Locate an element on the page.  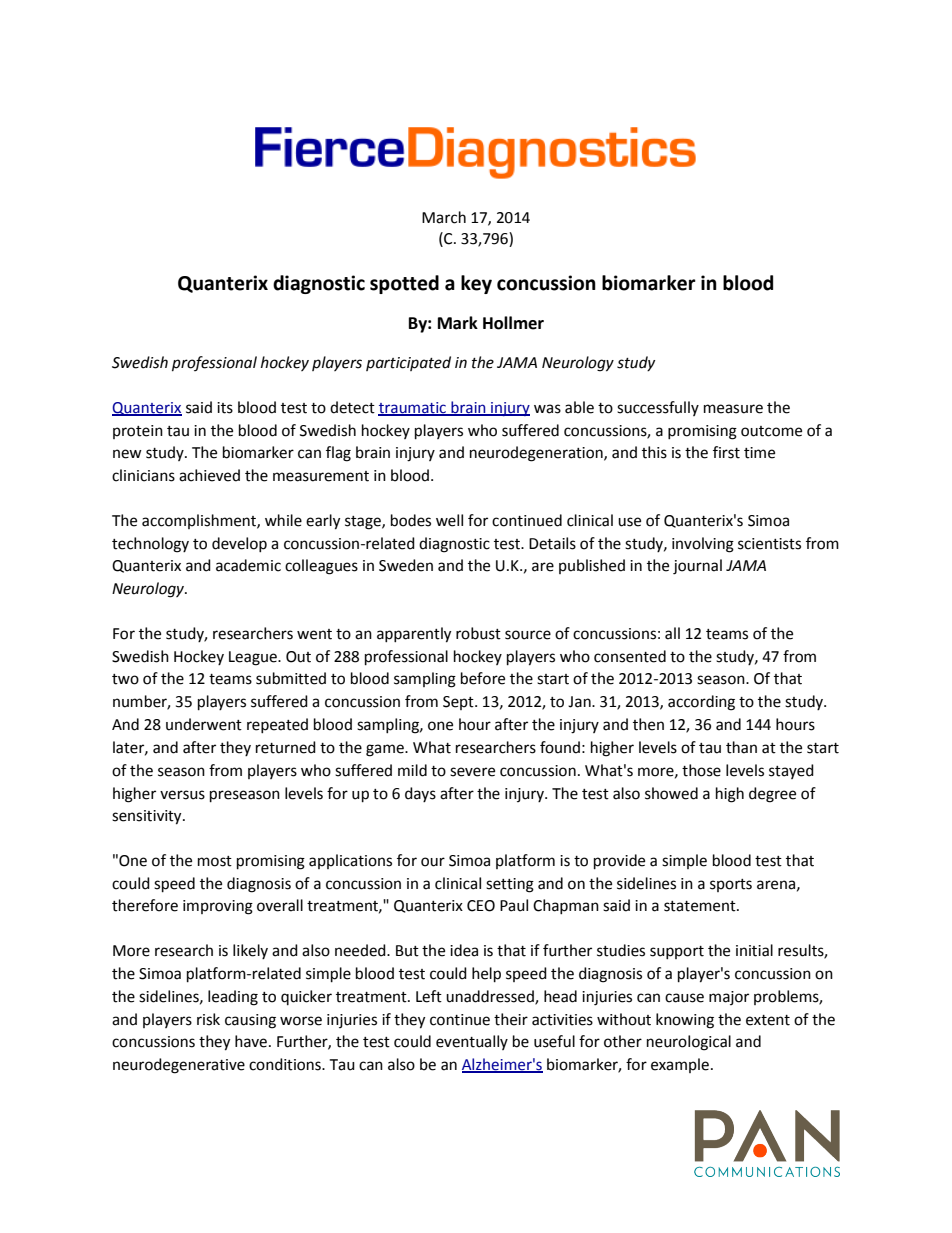
spotted is located at coordinates (404, 284).
